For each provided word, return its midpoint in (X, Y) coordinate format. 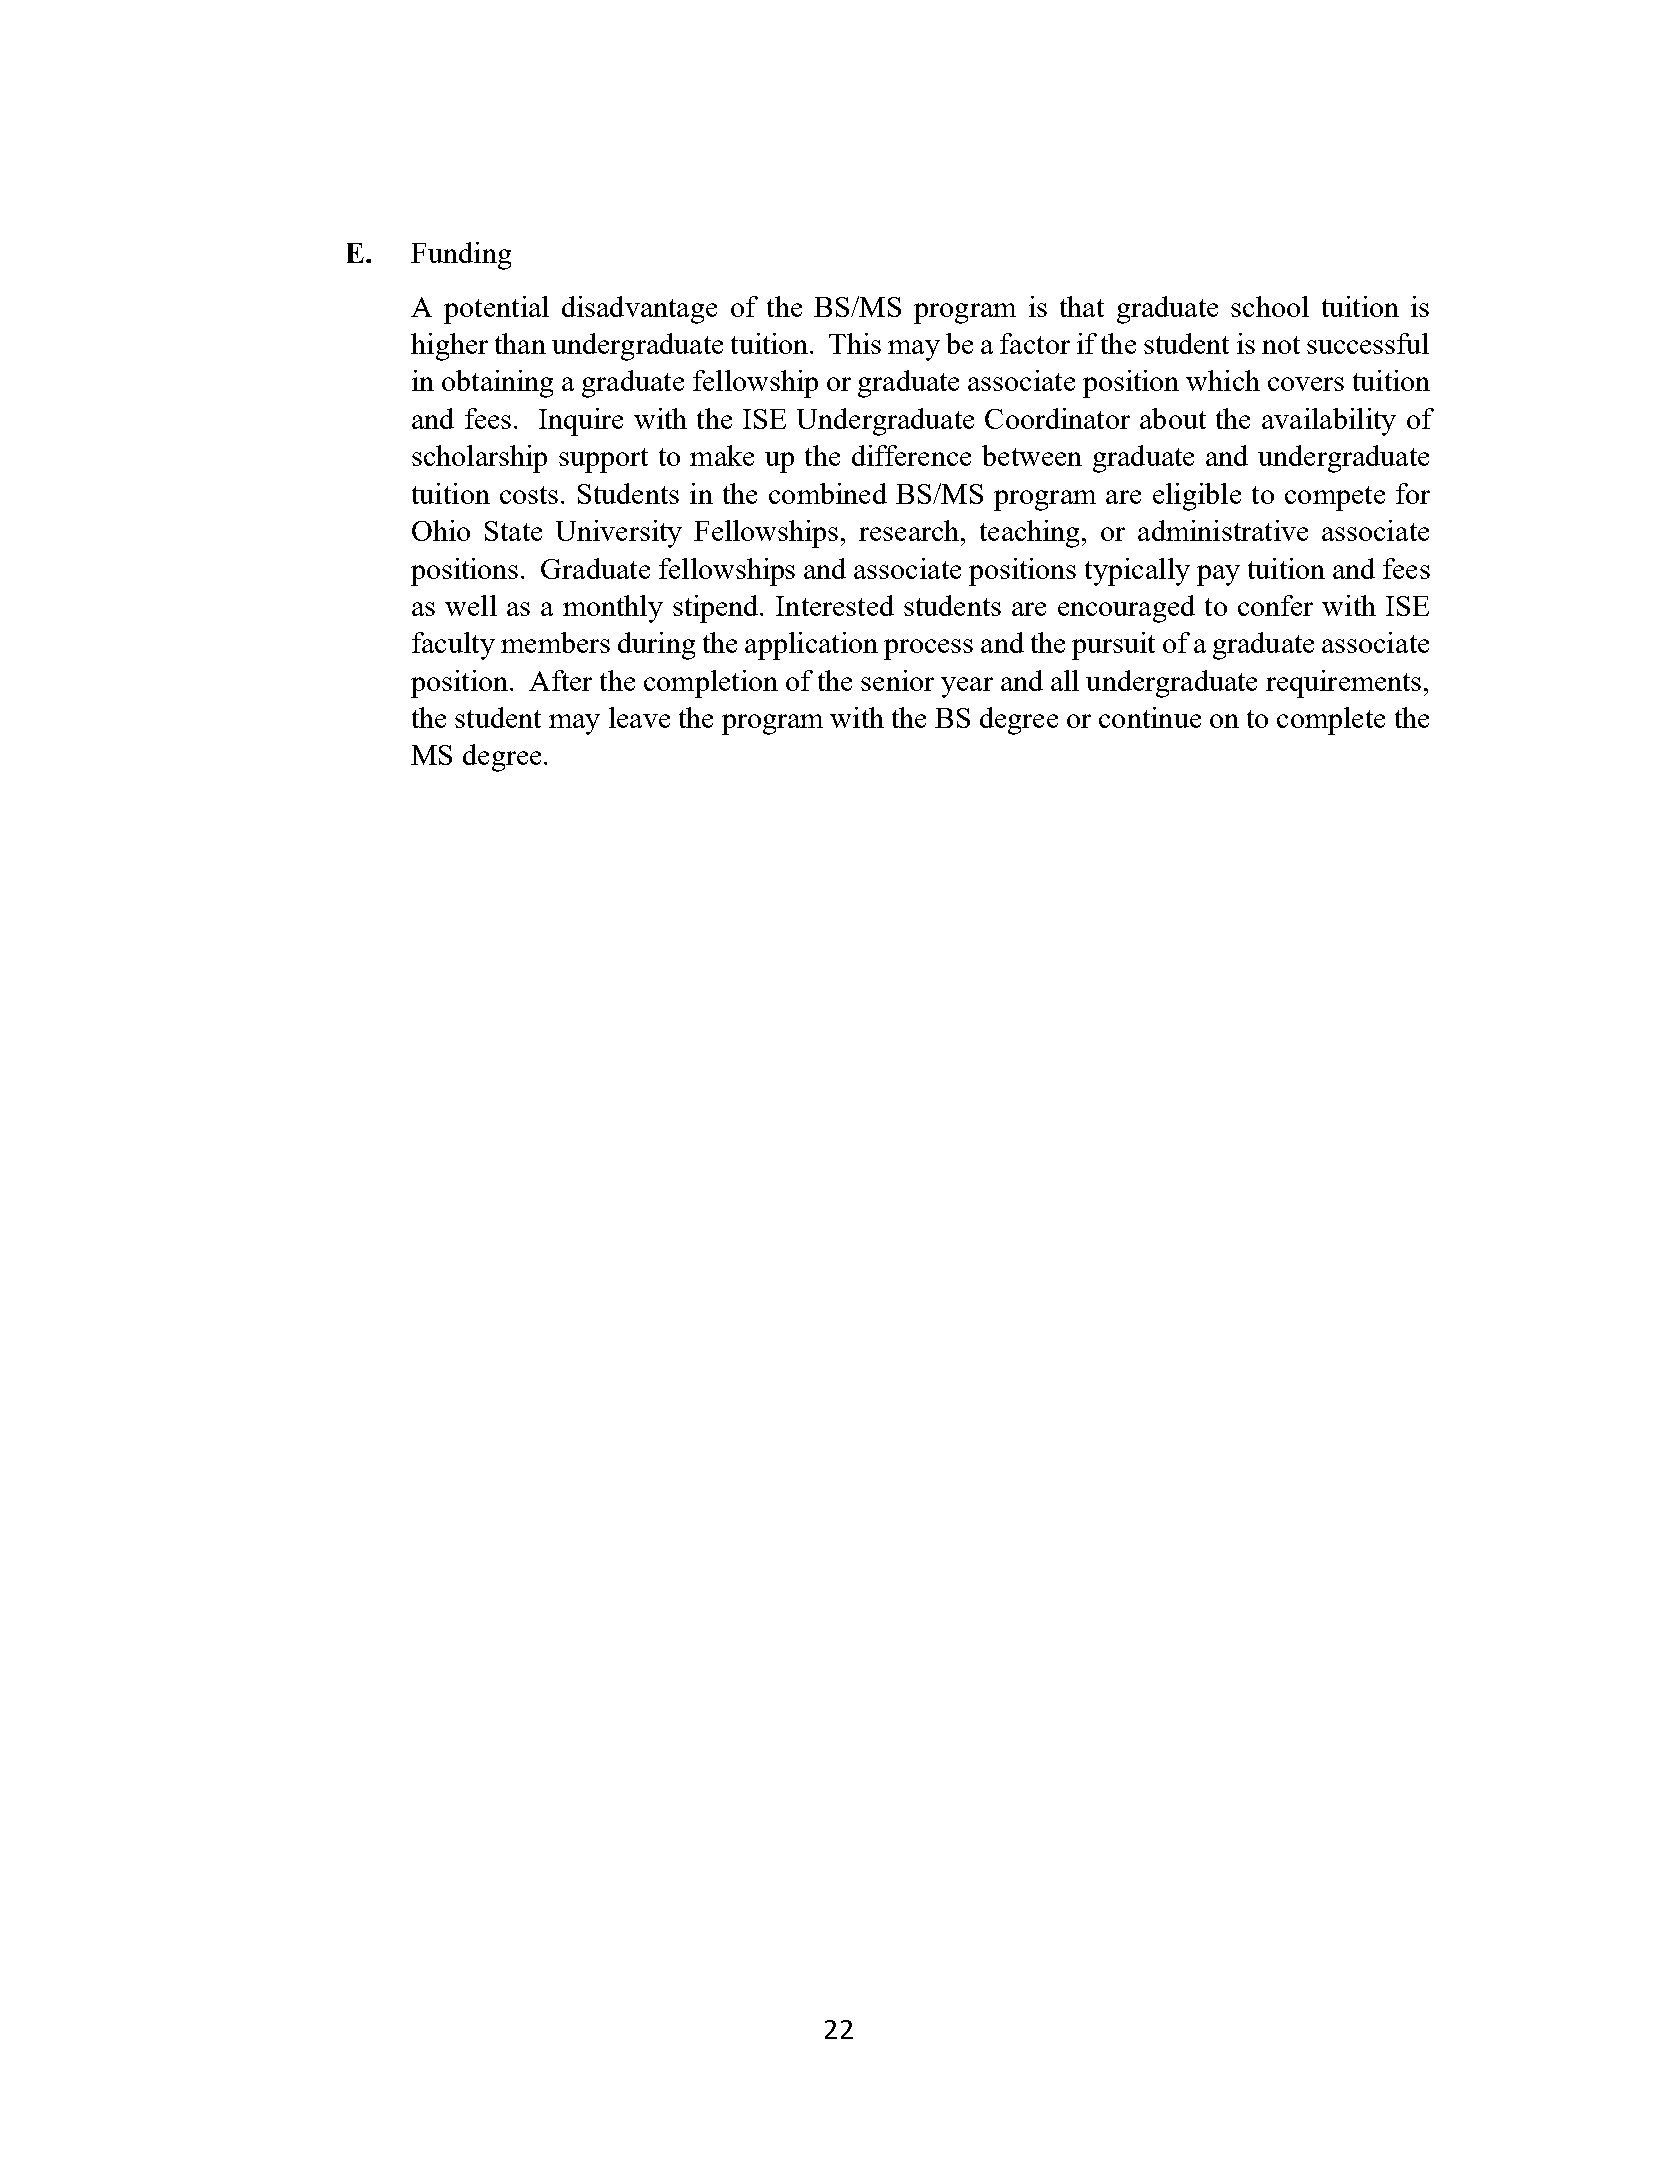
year (967, 687)
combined (828, 493)
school (1270, 306)
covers (1306, 384)
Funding (461, 256)
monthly (613, 609)
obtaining (497, 384)
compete (1335, 498)
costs (529, 495)
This (855, 343)
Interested (835, 605)
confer (1275, 605)
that (1082, 306)
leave (639, 717)
